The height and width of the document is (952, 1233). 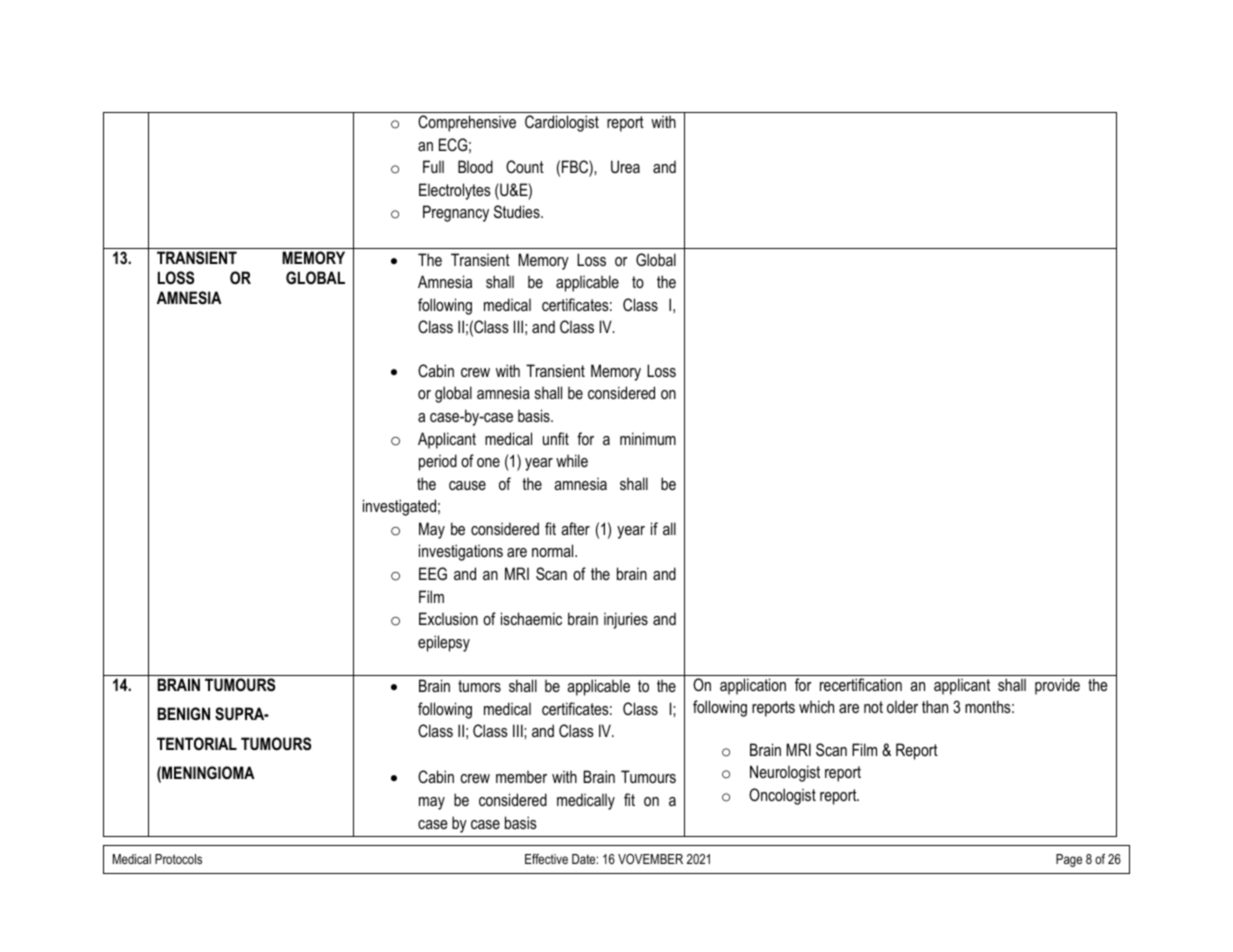 What do you see at coordinates (178, 859) in the document?
I see `Protocols` at bounding box center [178, 859].
